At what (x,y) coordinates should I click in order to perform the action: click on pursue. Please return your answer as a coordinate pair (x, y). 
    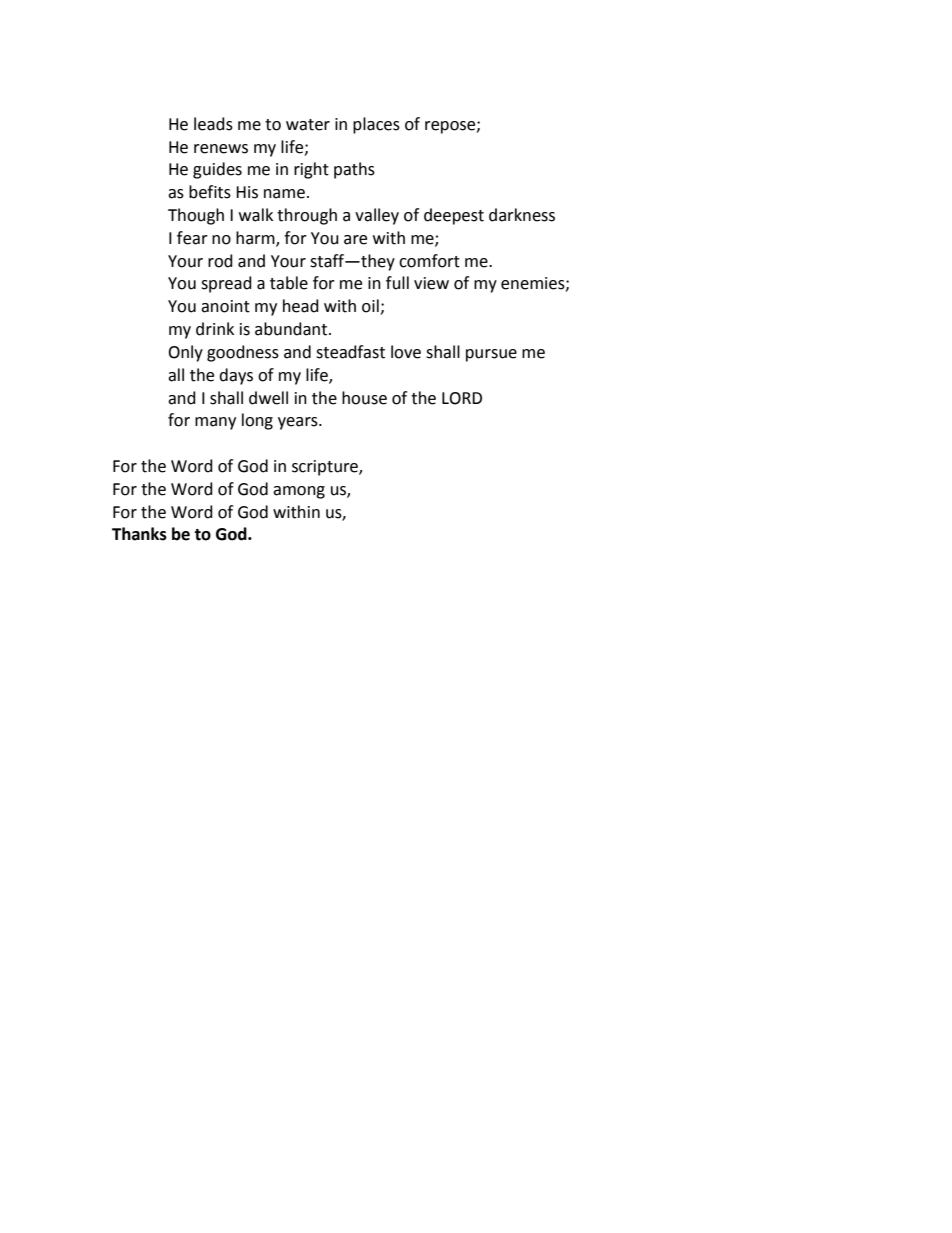
    Looking at the image, I should click on (491, 355).
